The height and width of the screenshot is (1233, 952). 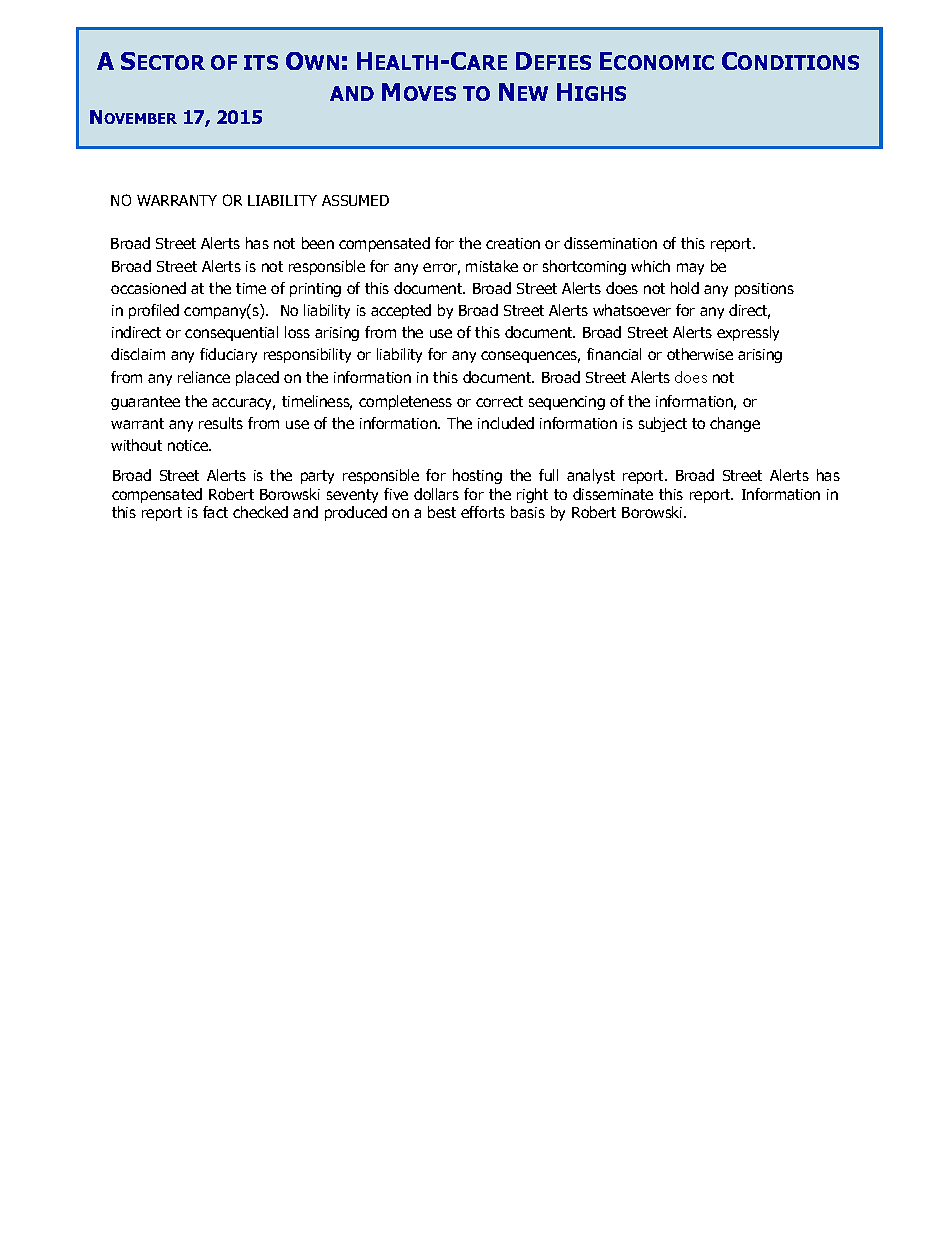 I want to click on ASSUMED, so click(x=355, y=200).
